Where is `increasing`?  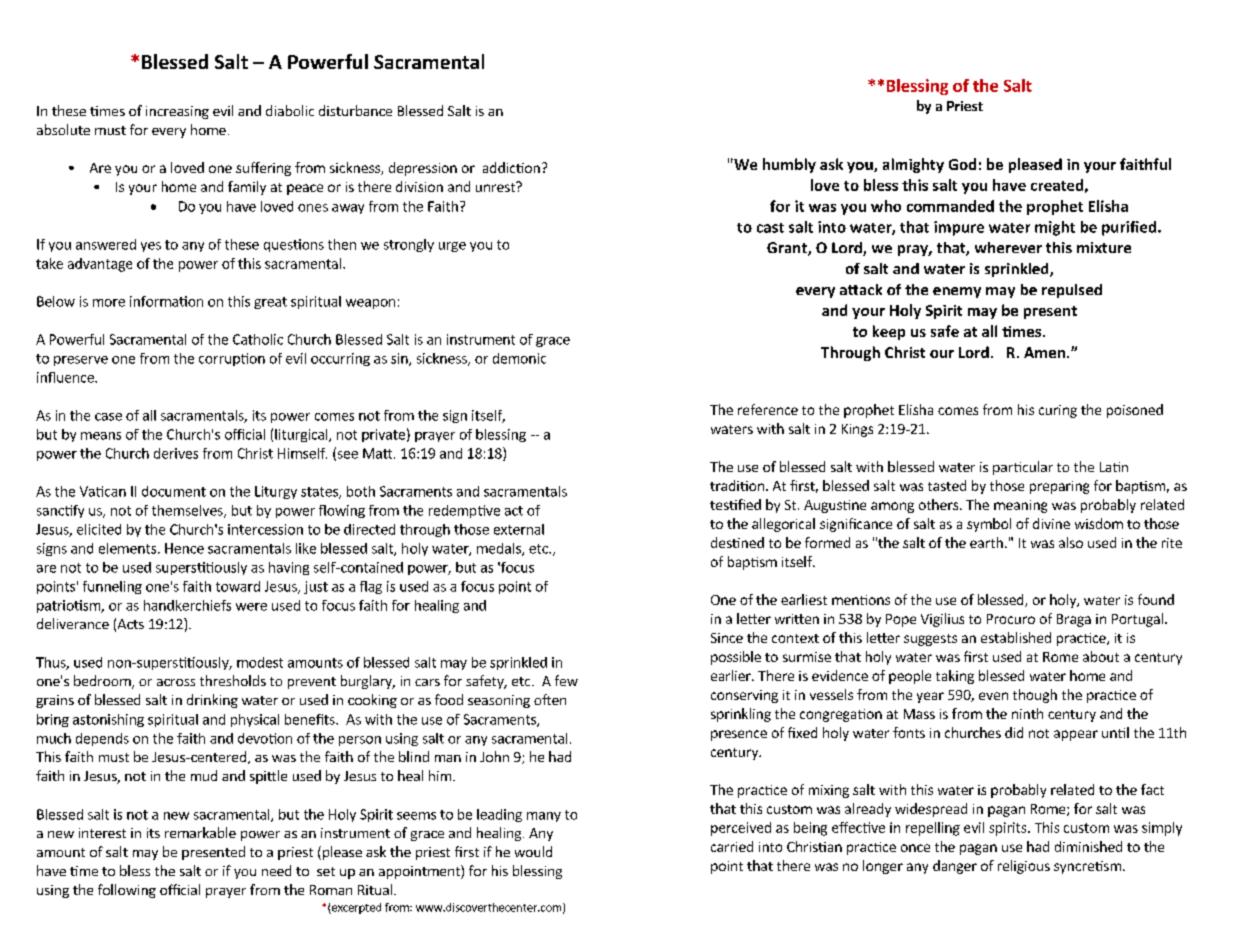
increasing is located at coordinates (177, 112).
